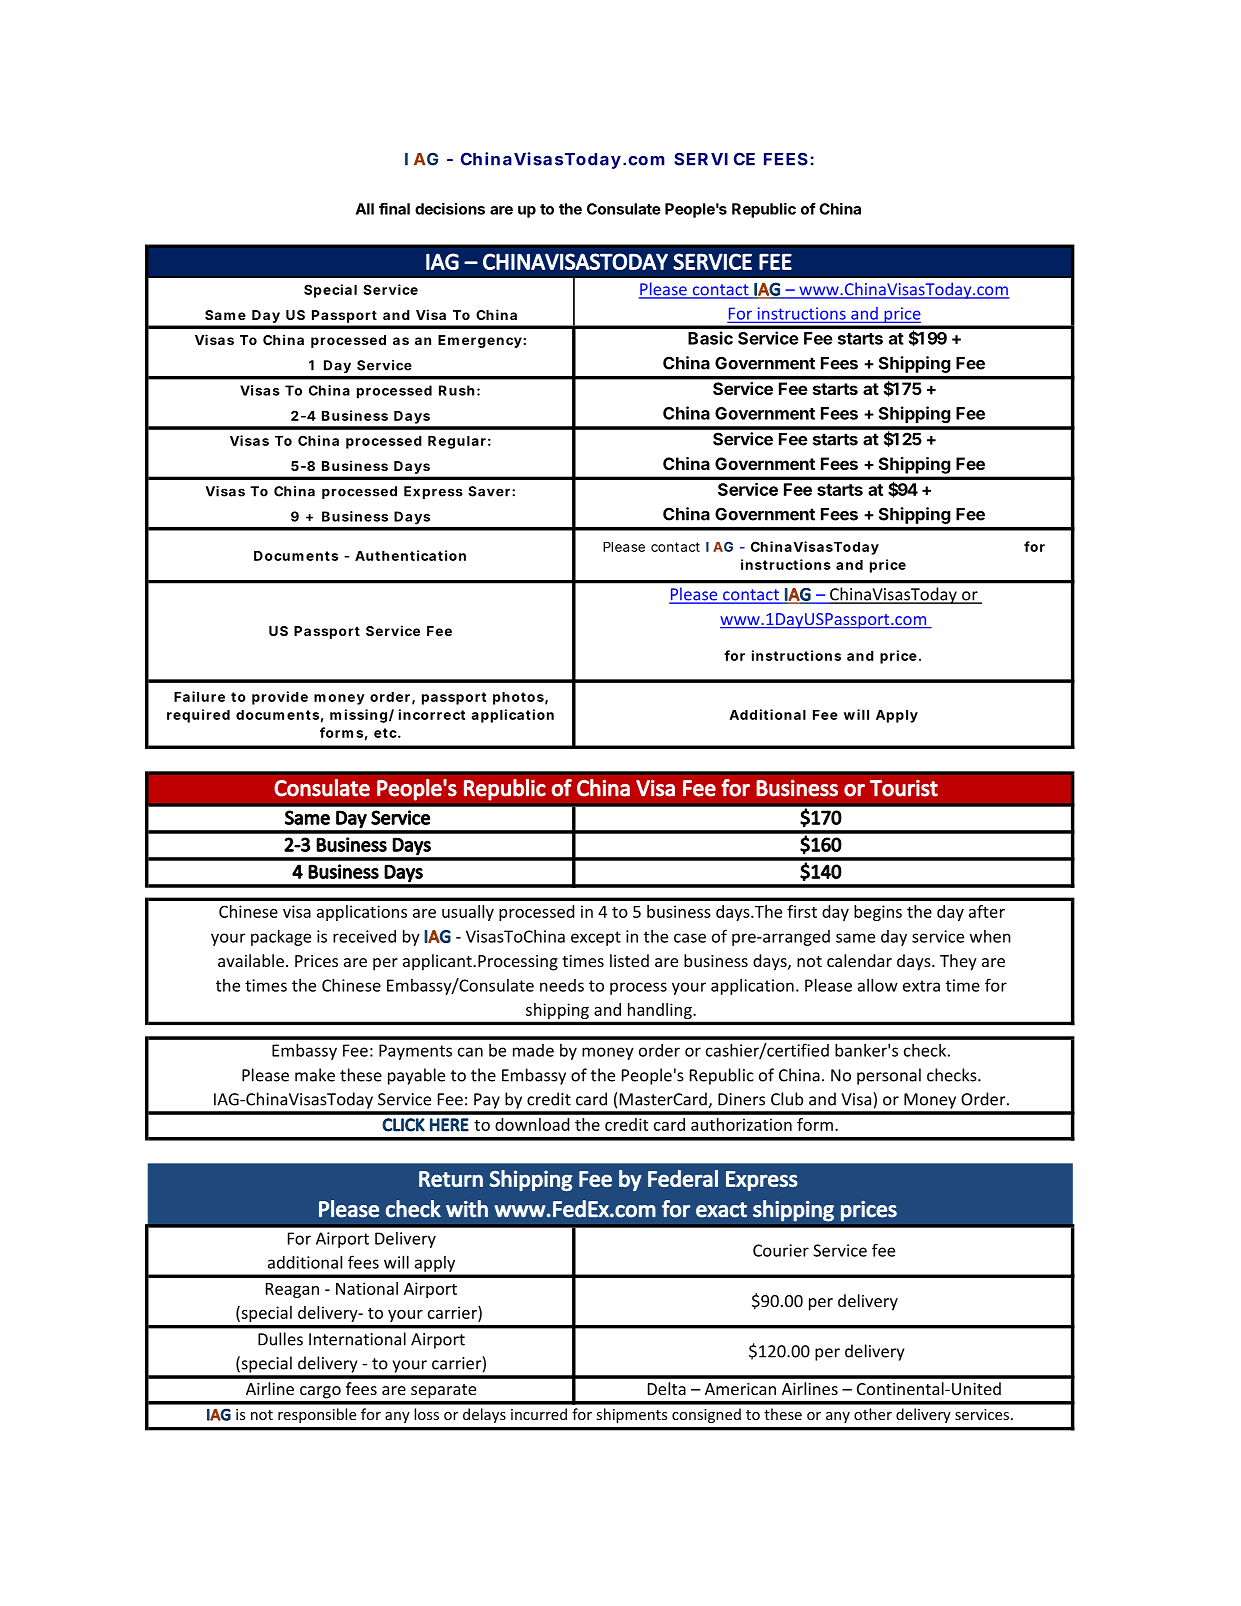 This screenshot has height=1606, width=1241. What do you see at coordinates (532, 1124) in the screenshot?
I see `download` at bounding box center [532, 1124].
